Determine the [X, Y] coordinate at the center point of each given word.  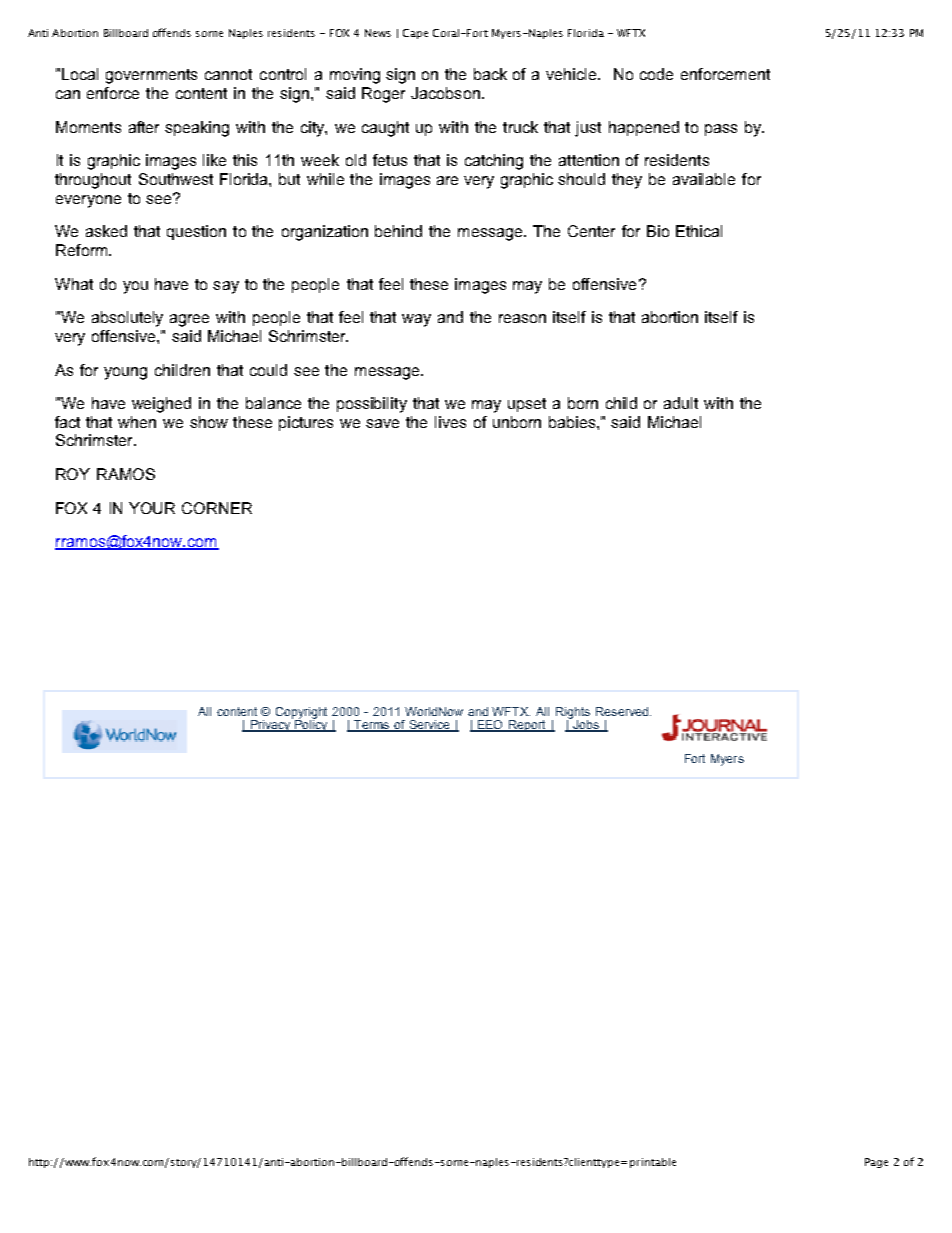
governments [151, 76]
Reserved [622, 711]
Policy [311, 725]
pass [721, 130]
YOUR [152, 508]
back [490, 74]
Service [429, 726]
